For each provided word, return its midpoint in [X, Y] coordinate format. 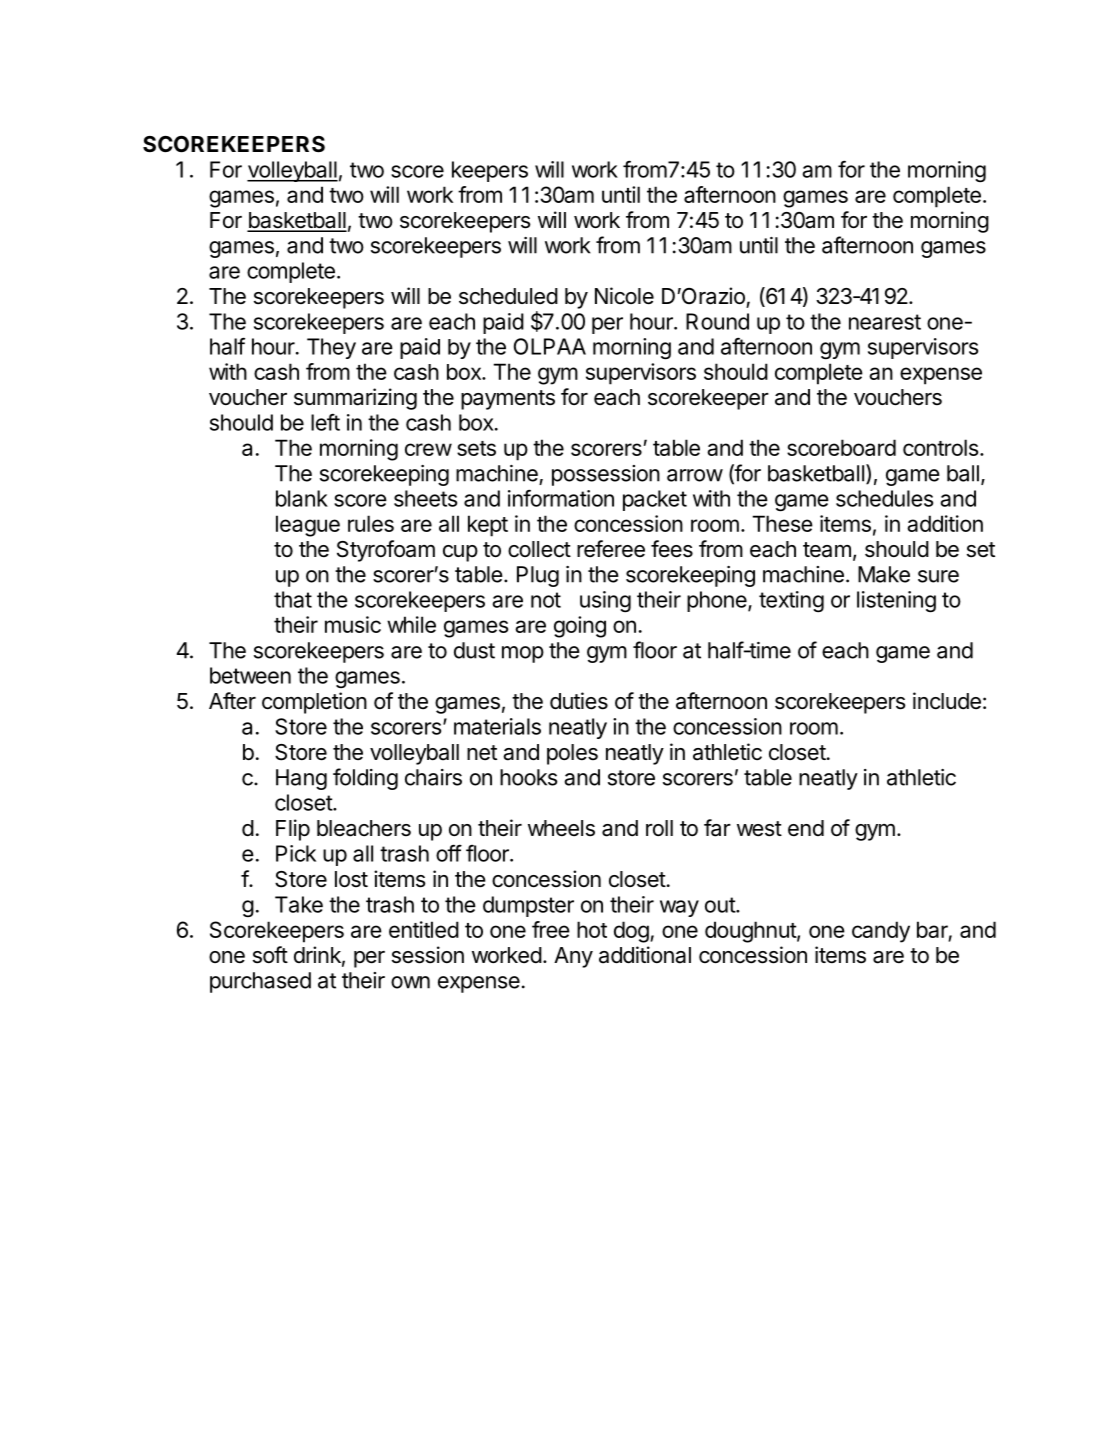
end [806, 828]
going [580, 627]
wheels [561, 828]
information [561, 498]
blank [302, 498]
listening [896, 602]
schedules [884, 498]
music [353, 624]
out [721, 905]
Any [573, 957]
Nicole [624, 296]
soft [270, 955]
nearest [885, 322]
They [331, 348]
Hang [301, 779]
